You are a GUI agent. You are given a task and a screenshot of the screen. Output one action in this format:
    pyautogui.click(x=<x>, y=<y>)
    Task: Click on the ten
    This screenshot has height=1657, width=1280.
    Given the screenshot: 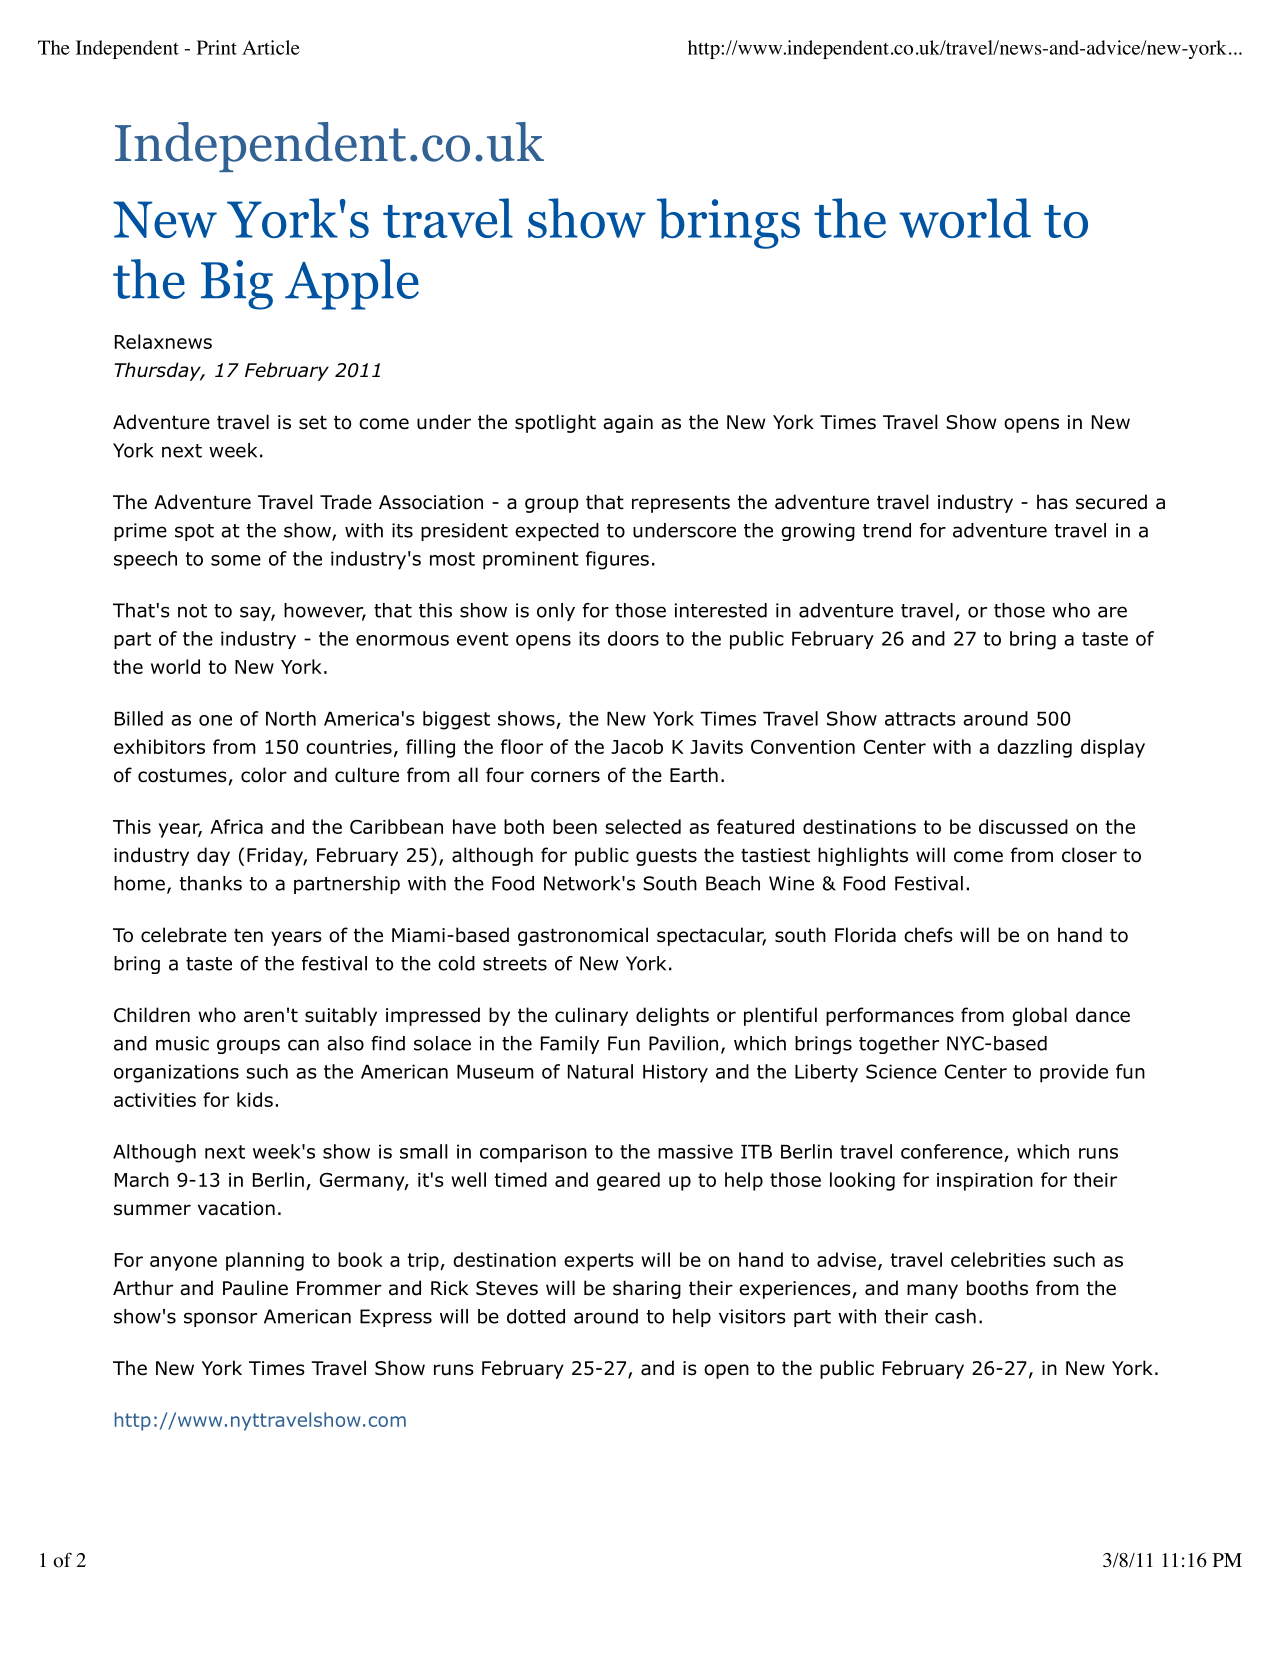 What is the action you would take?
    pyautogui.click(x=248, y=935)
